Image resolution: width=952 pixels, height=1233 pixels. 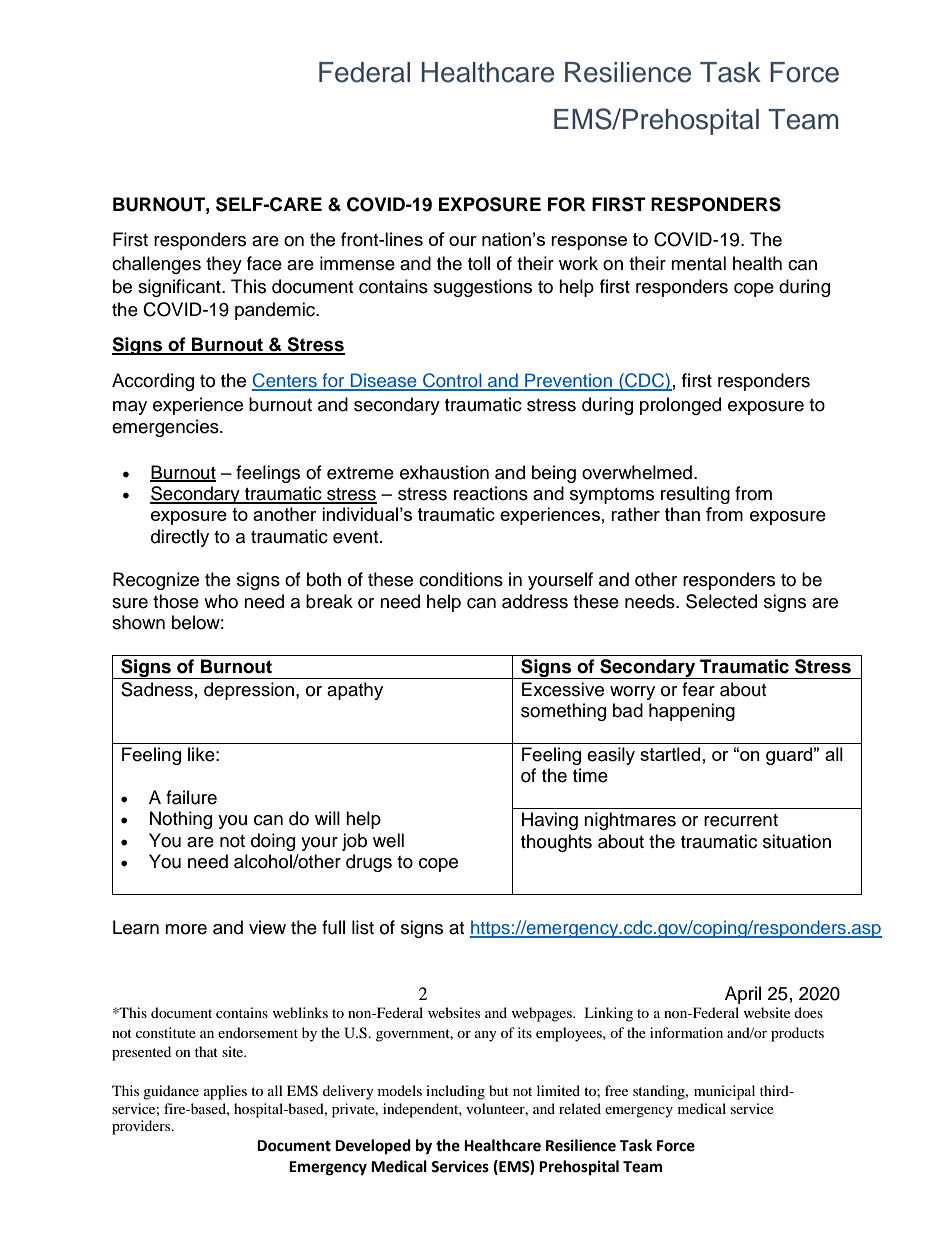 I want to click on conditions, so click(x=461, y=579).
